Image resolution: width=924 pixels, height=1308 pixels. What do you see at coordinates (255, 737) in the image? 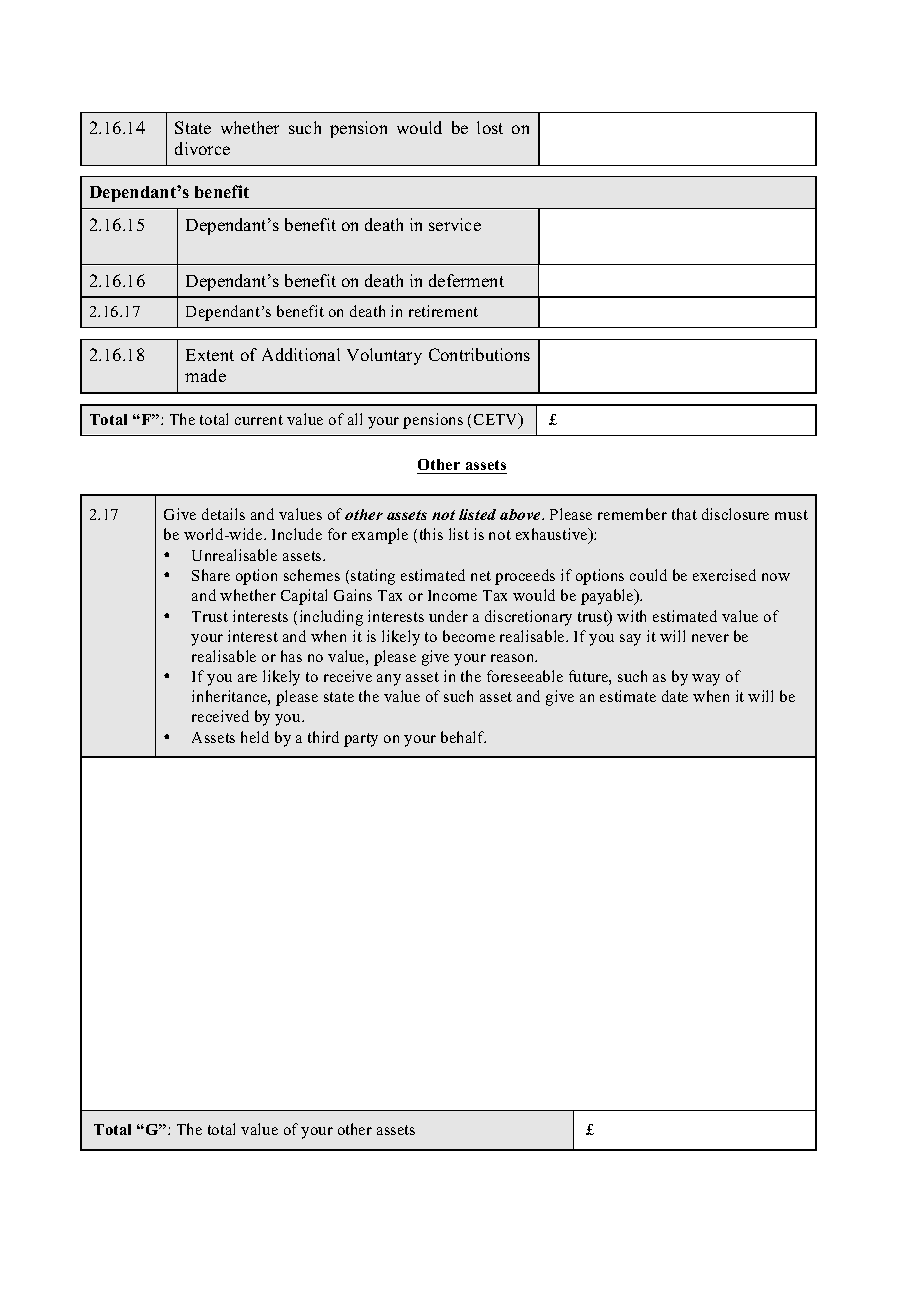
I see `held` at bounding box center [255, 737].
